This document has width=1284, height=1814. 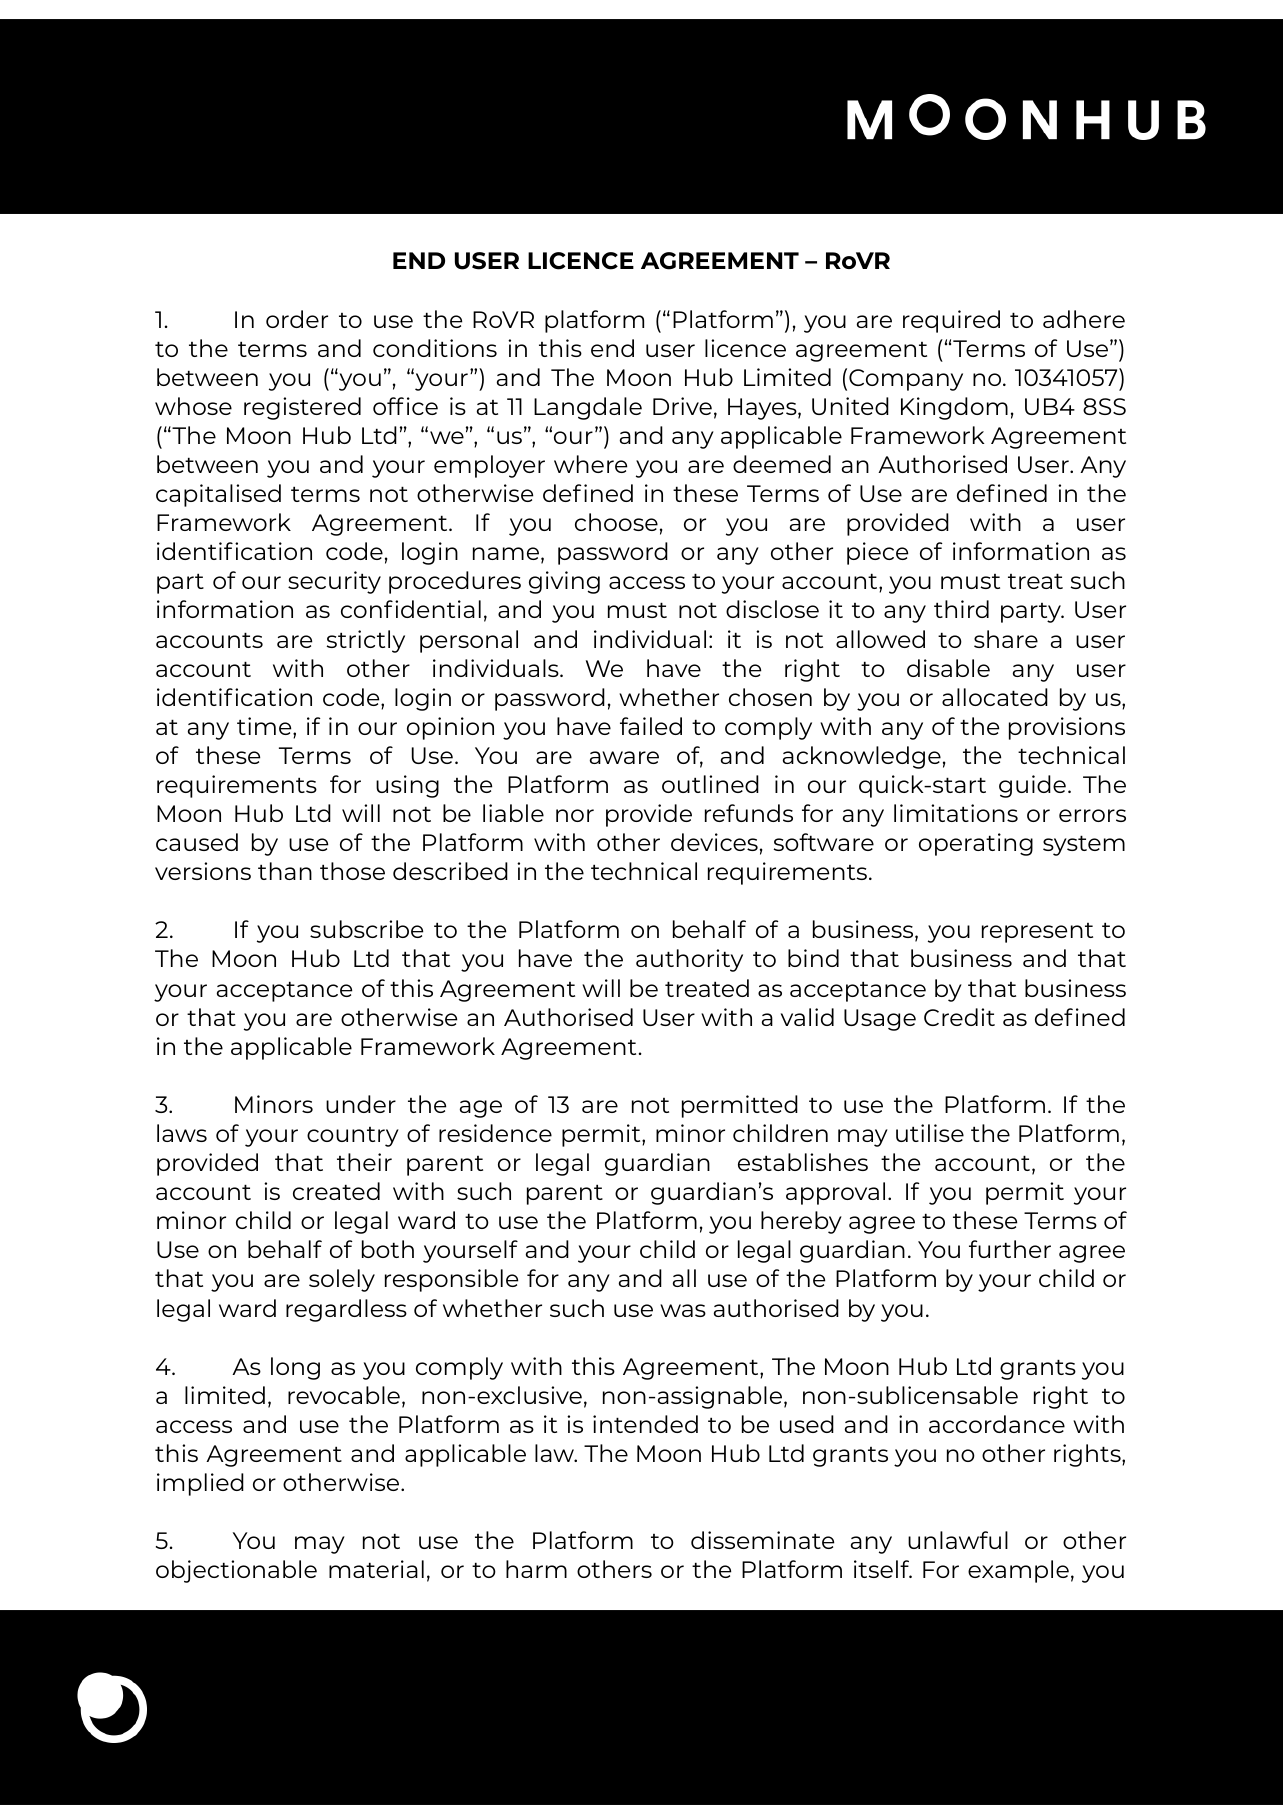 What do you see at coordinates (342, 1280) in the document?
I see `solely` at bounding box center [342, 1280].
